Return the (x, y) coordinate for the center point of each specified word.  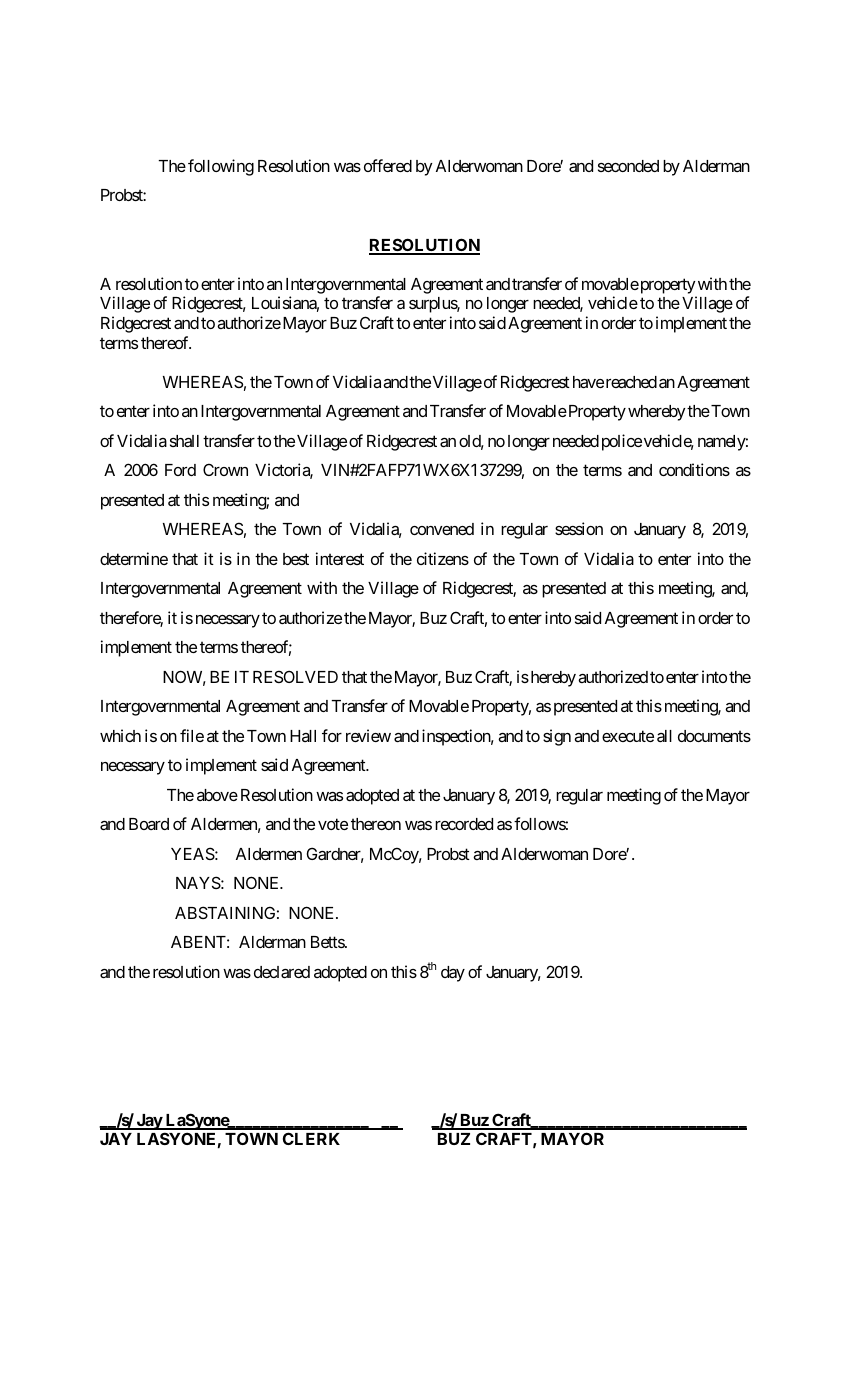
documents (714, 736)
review (368, 735)
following (221, 167)
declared (282, 972)
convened (442, 529)
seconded (628, 166)
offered (388, 165)
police (622, 442)
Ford (180, 470)
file (192, 735)
